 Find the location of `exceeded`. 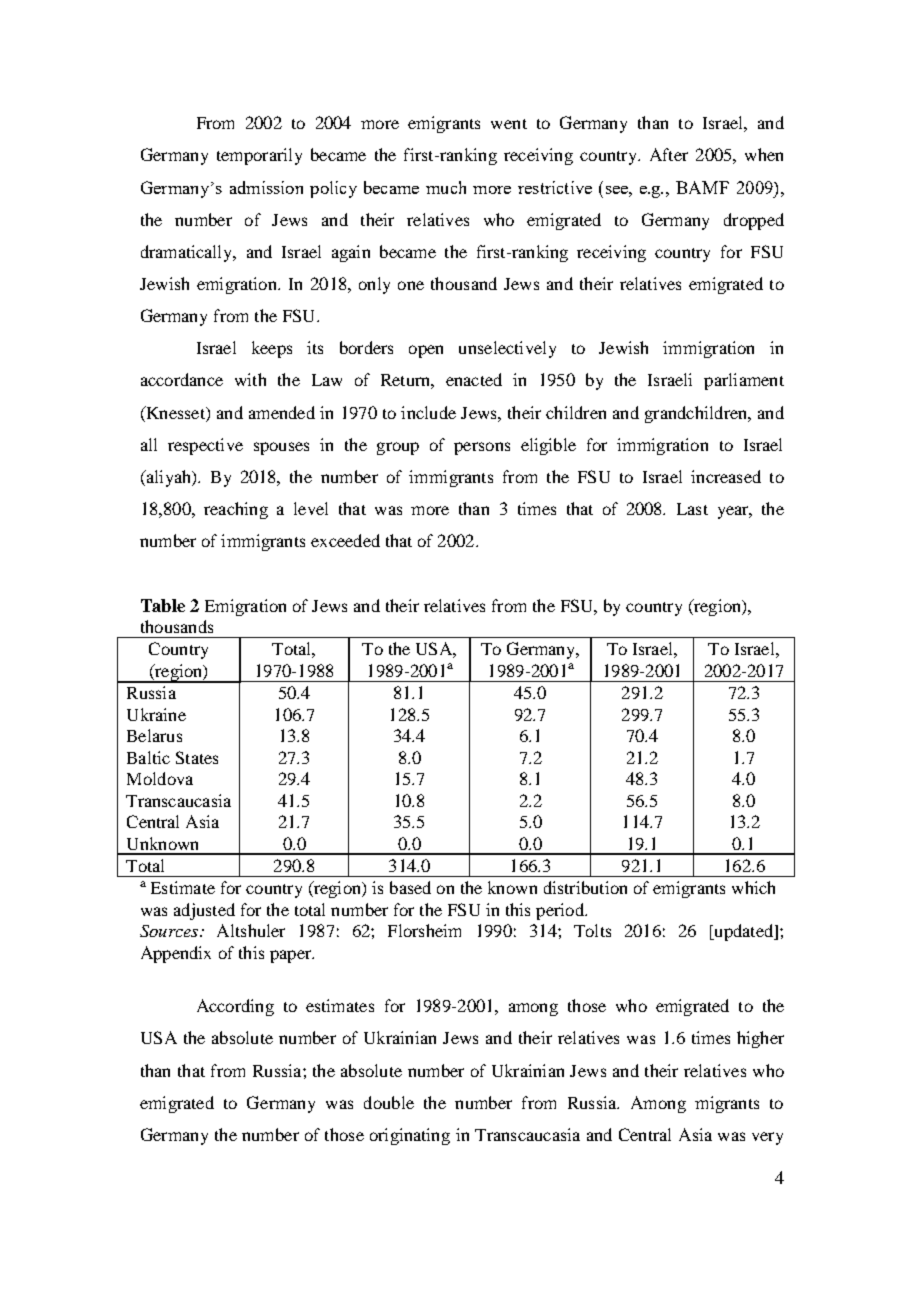

exceeded is located at coordinates (345, 540).
